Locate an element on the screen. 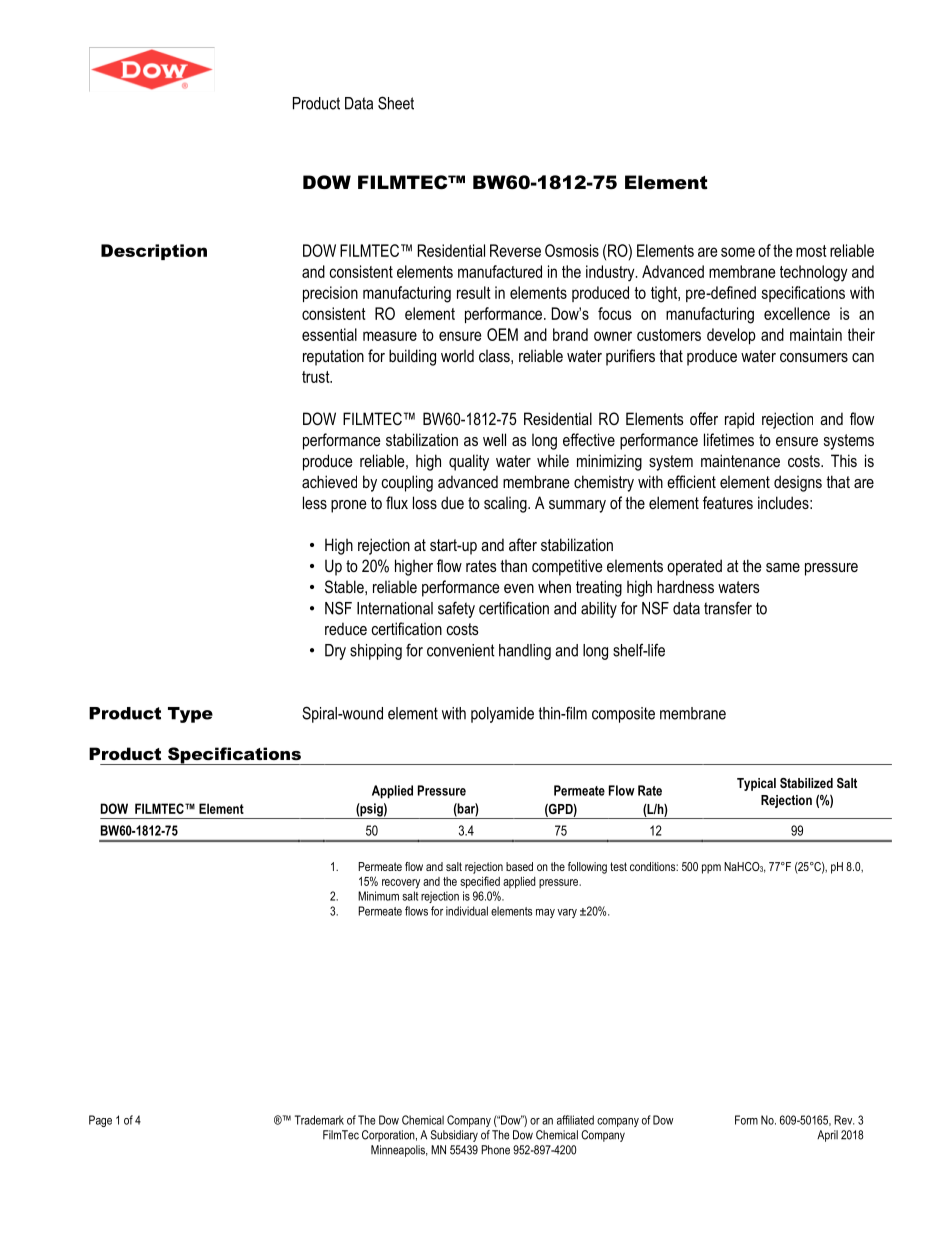  Description is located at coordinates (154, 252).
